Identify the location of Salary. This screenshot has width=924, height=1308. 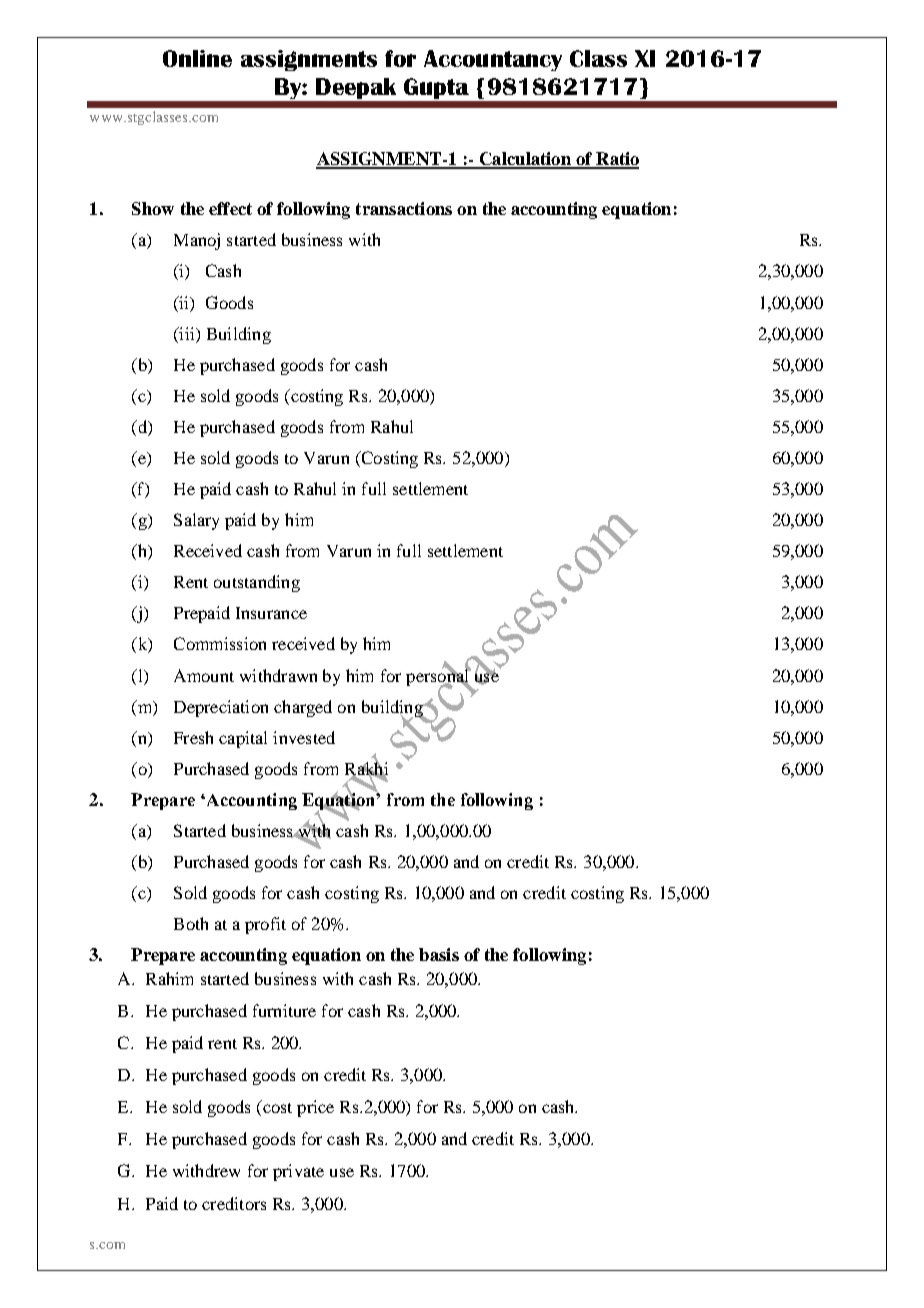
(196, 521).
